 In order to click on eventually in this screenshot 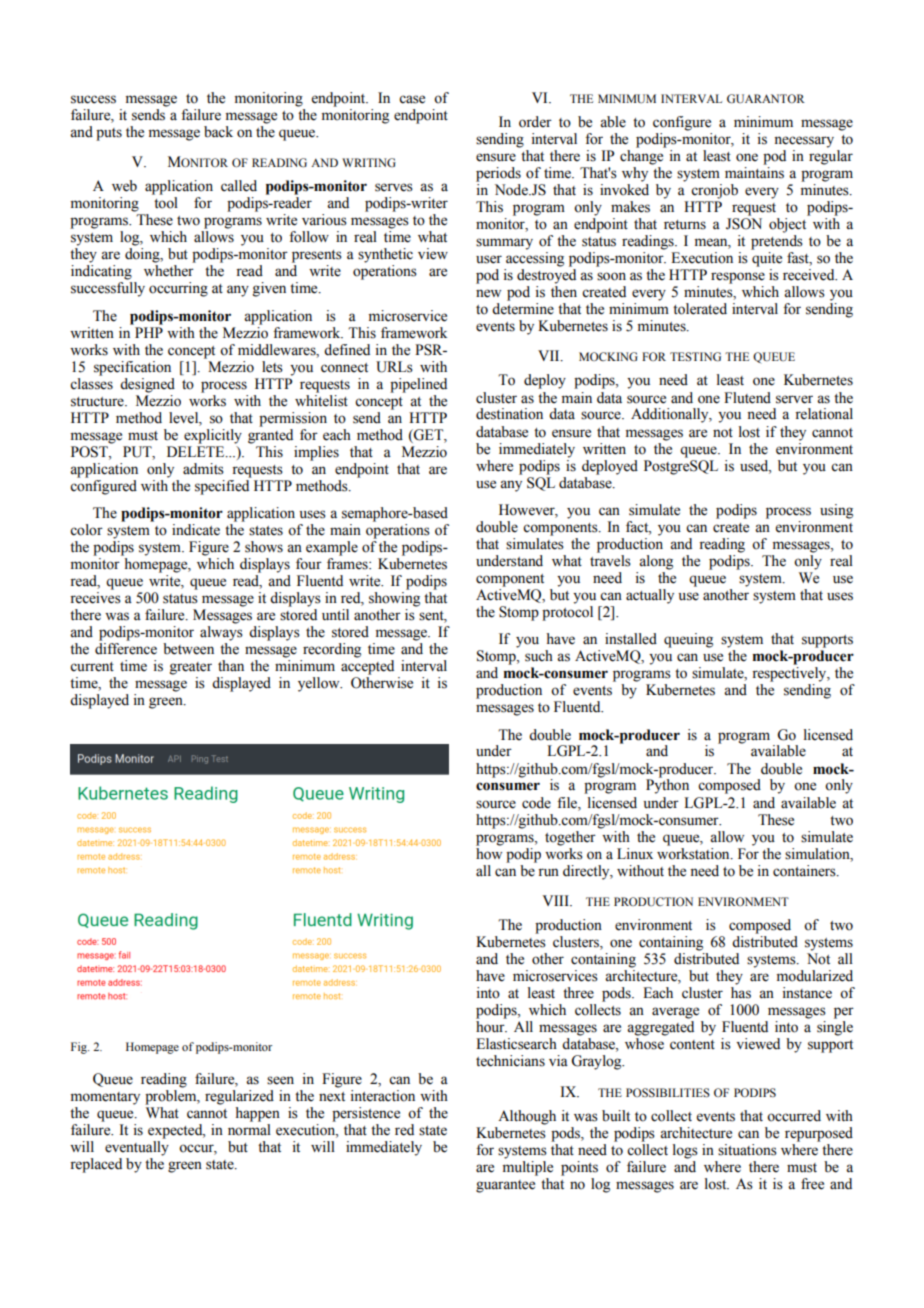, I will do `click(137, 1147)`.
